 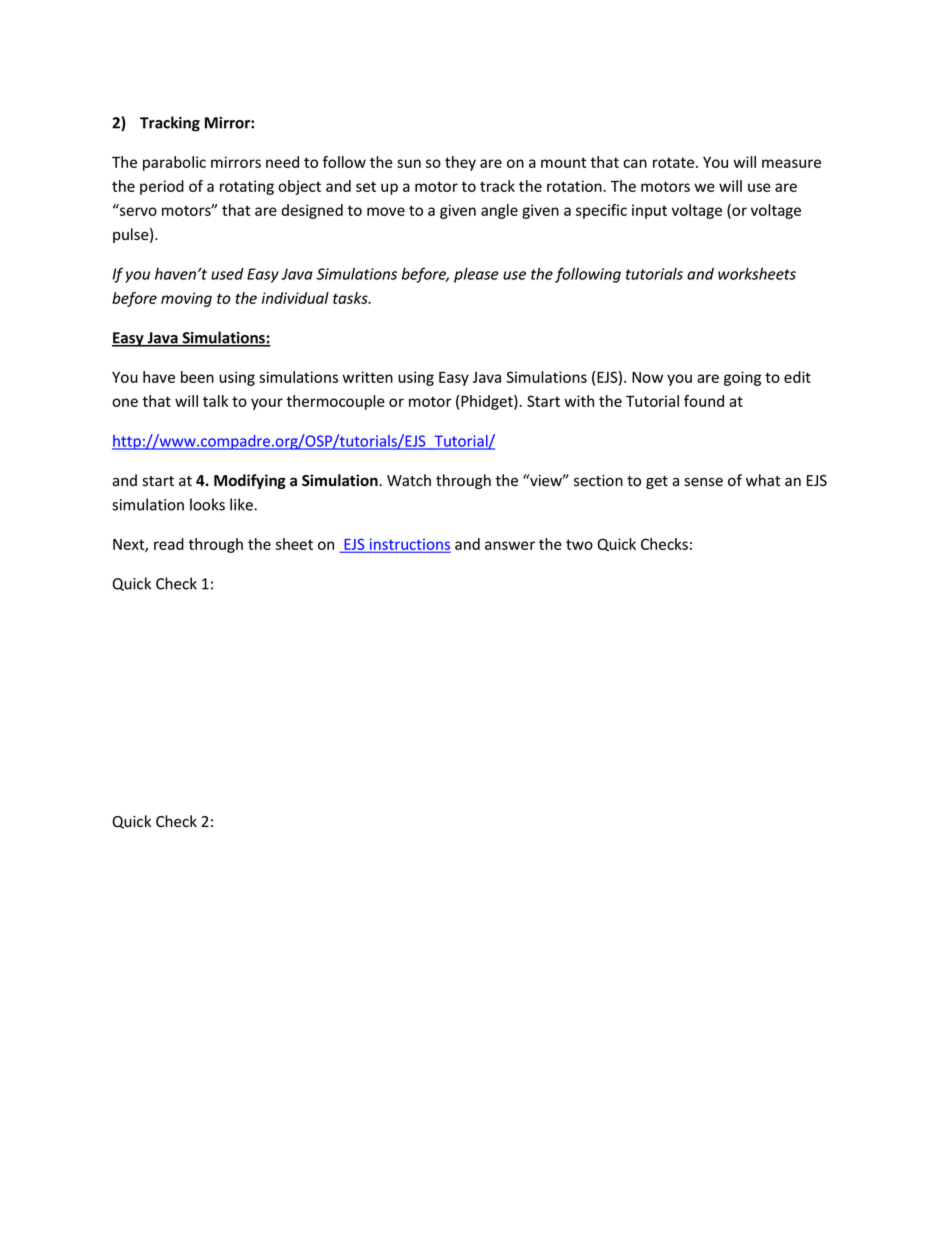 What do you see at coordinates (174, 163) in the document?
I see `parabolic` at bounding box center [174, 163].
